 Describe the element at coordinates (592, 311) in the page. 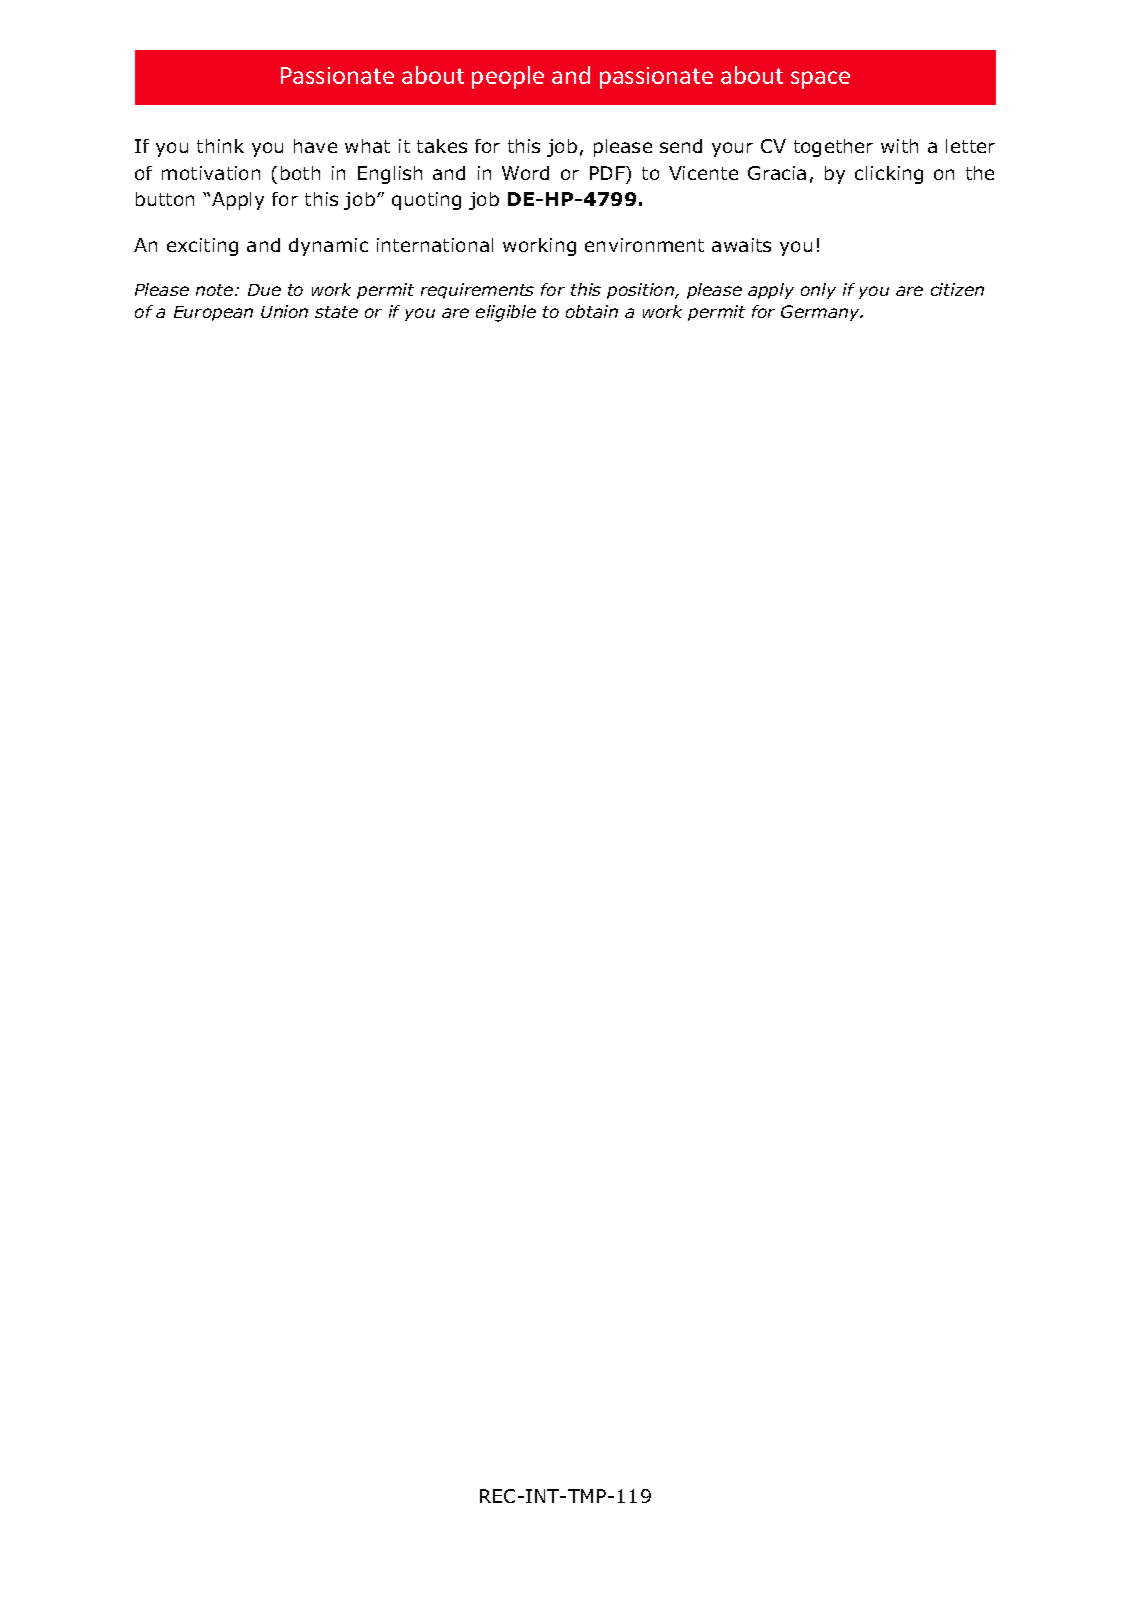

I see `obtain` at that location.
